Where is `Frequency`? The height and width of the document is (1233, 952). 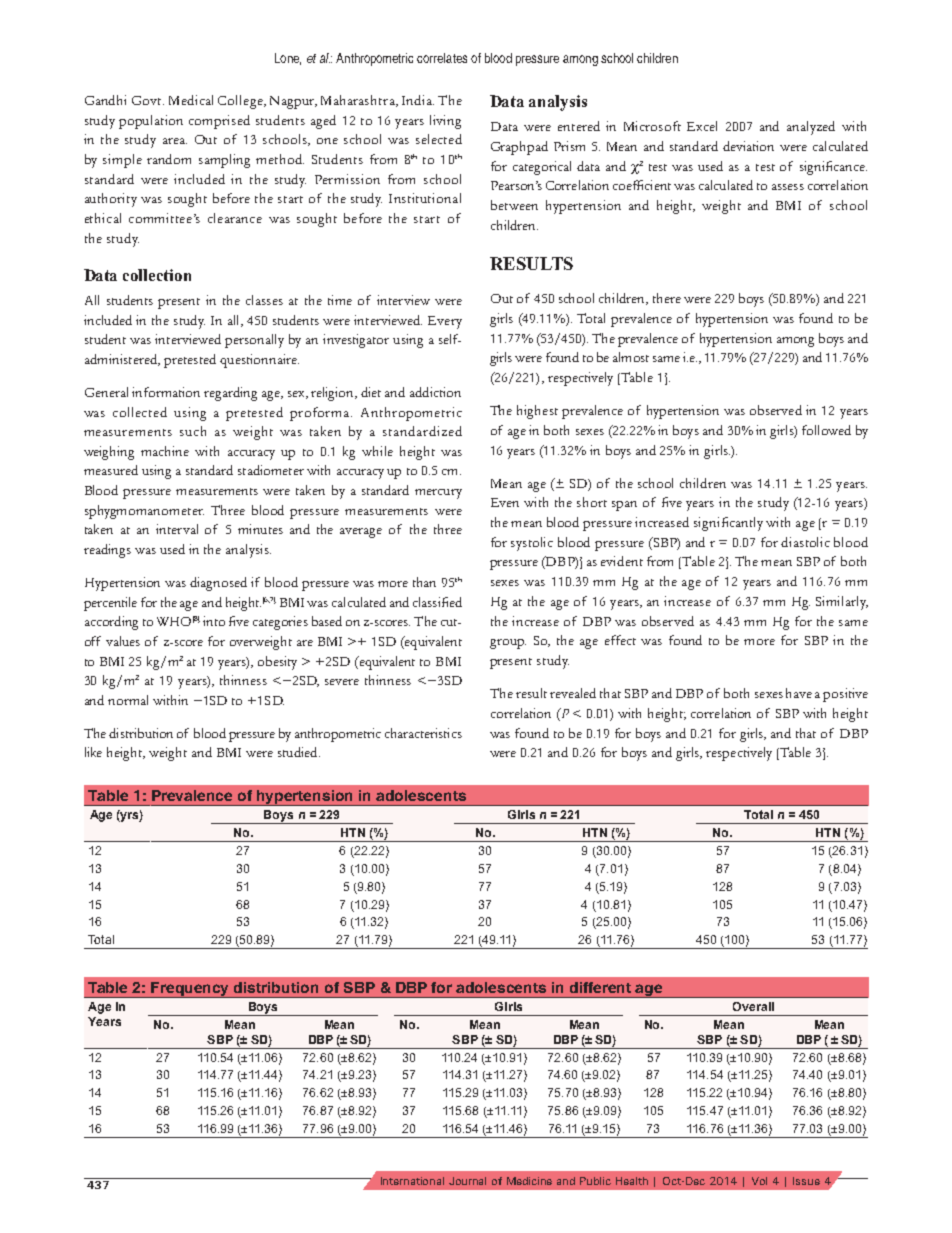
Frequency is located at coordinates (191, 990).
